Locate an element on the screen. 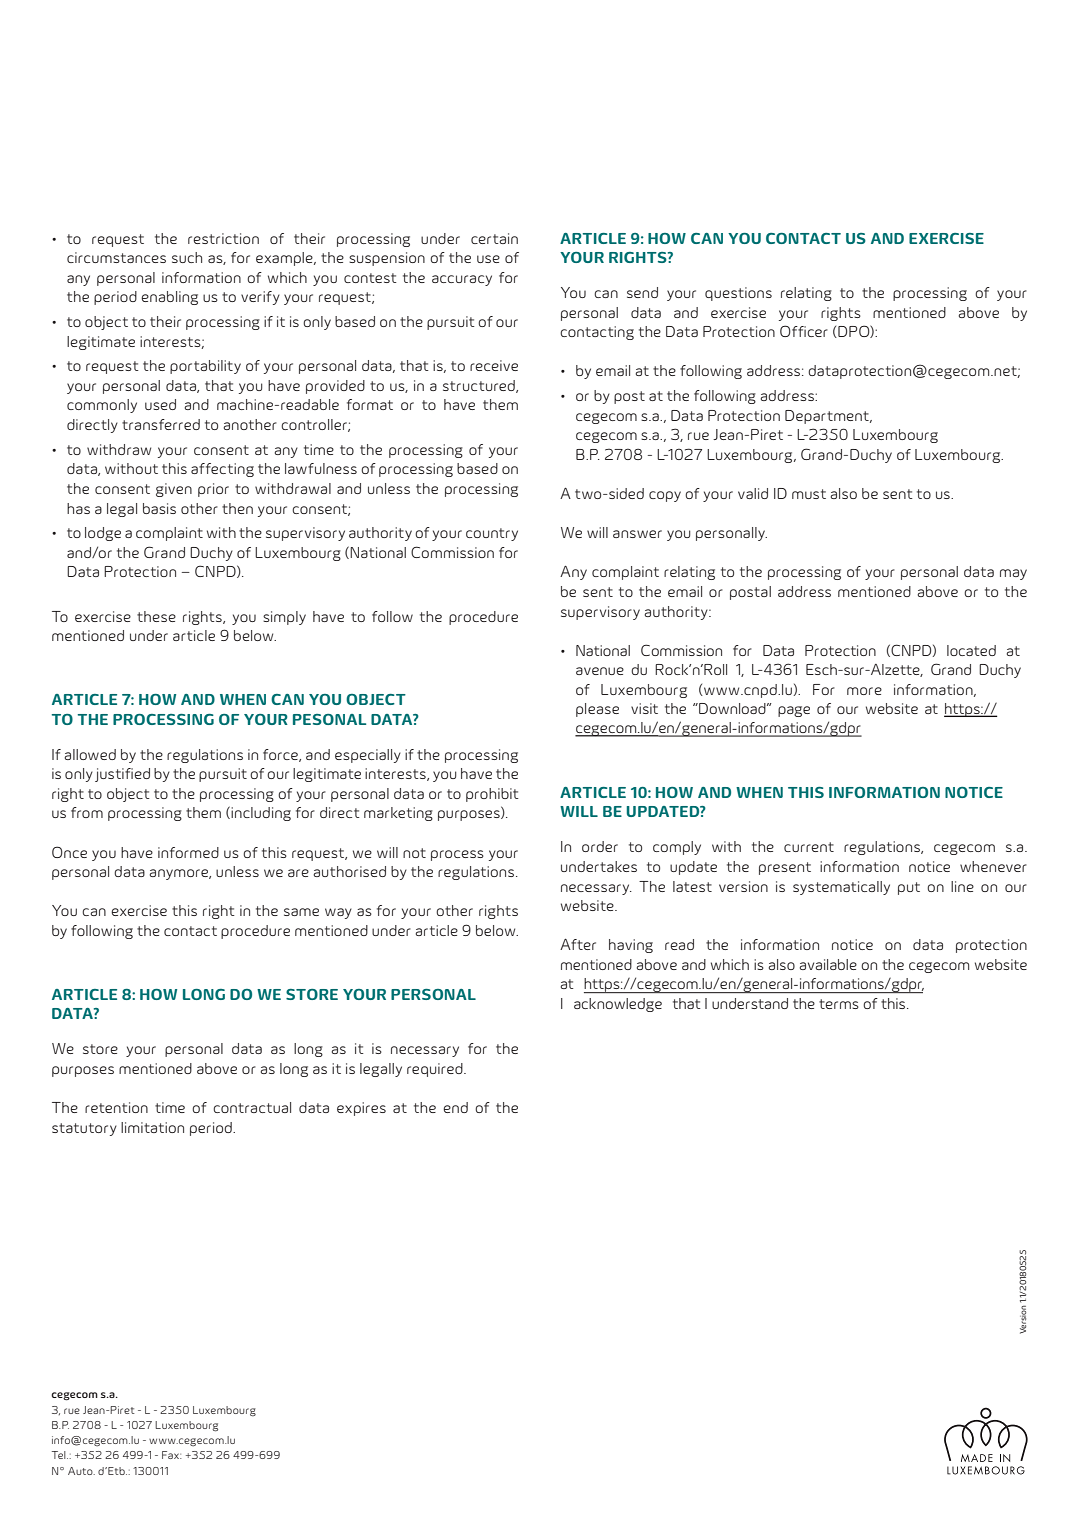 The image size is (1079, 1526). order is located at coordinates (600, 846).
